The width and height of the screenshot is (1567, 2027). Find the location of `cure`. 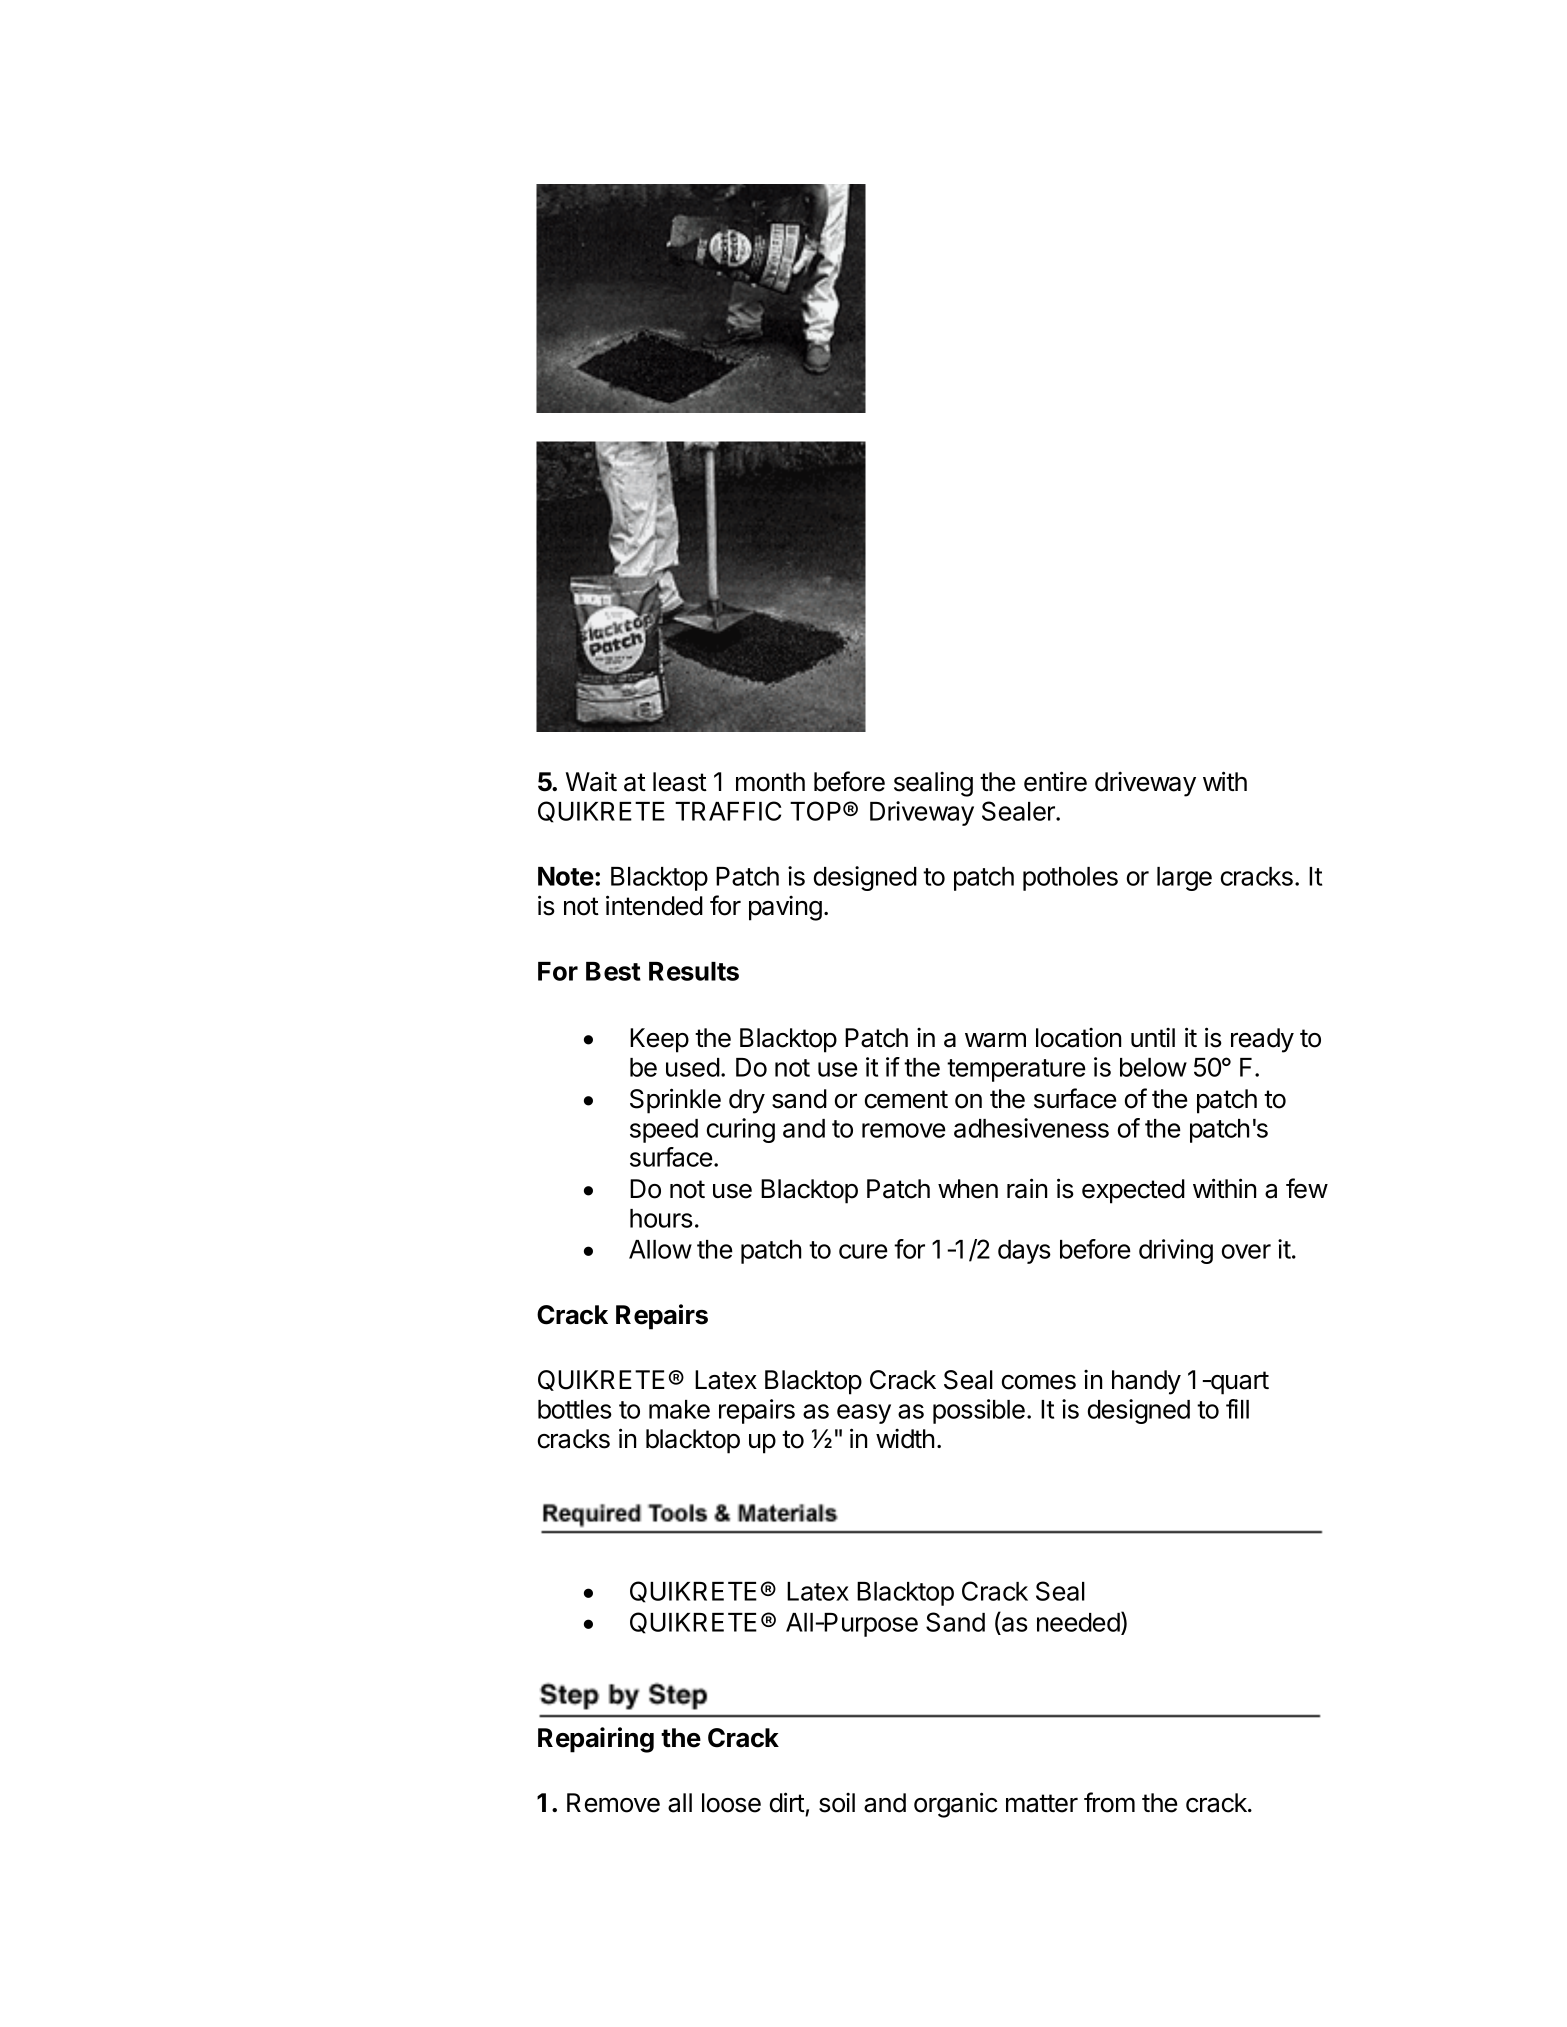

cure is located at coordinates (863, 1251).
